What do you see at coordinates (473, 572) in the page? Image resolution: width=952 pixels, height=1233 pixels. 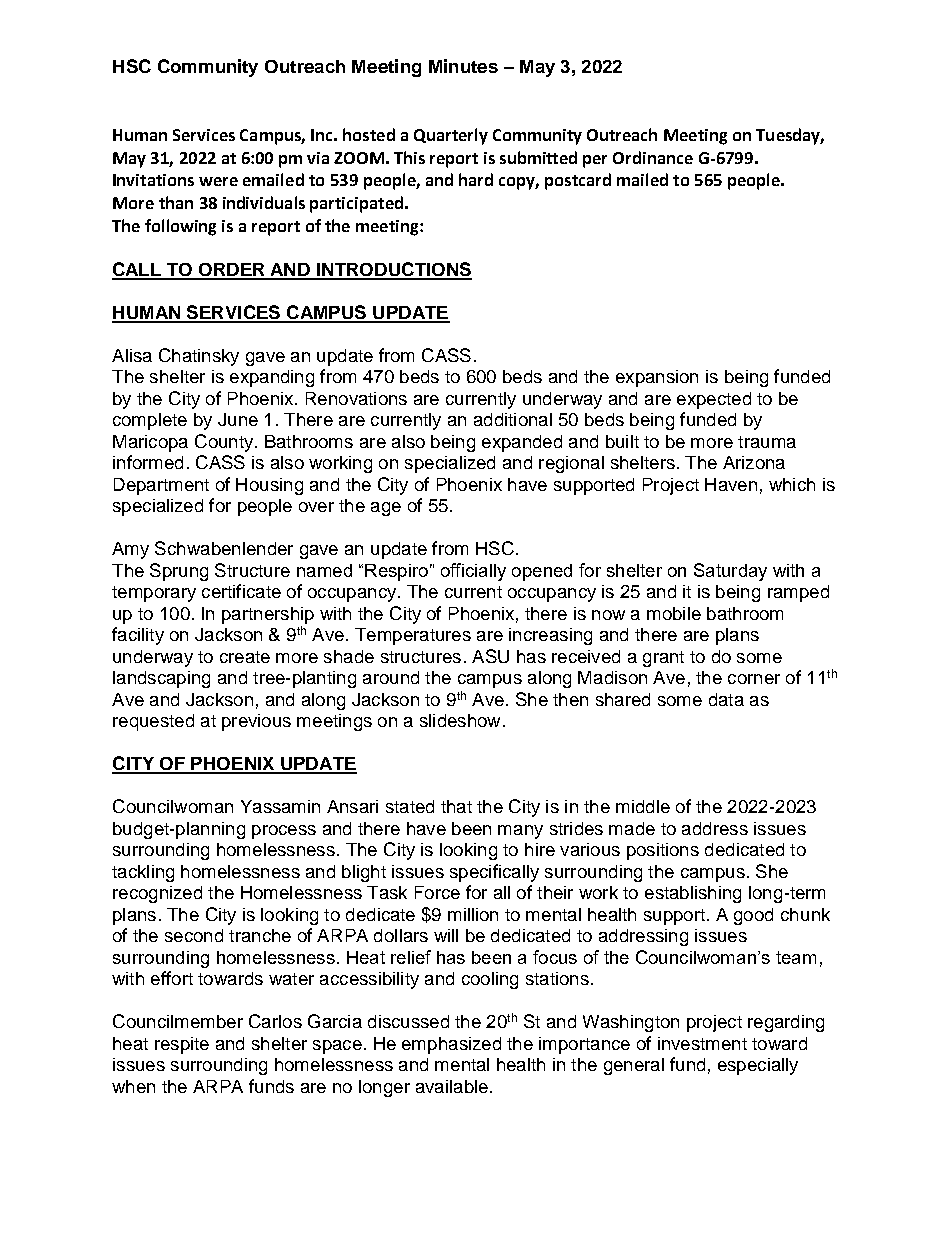 I see `officially` at bounding box center [473, 572].
